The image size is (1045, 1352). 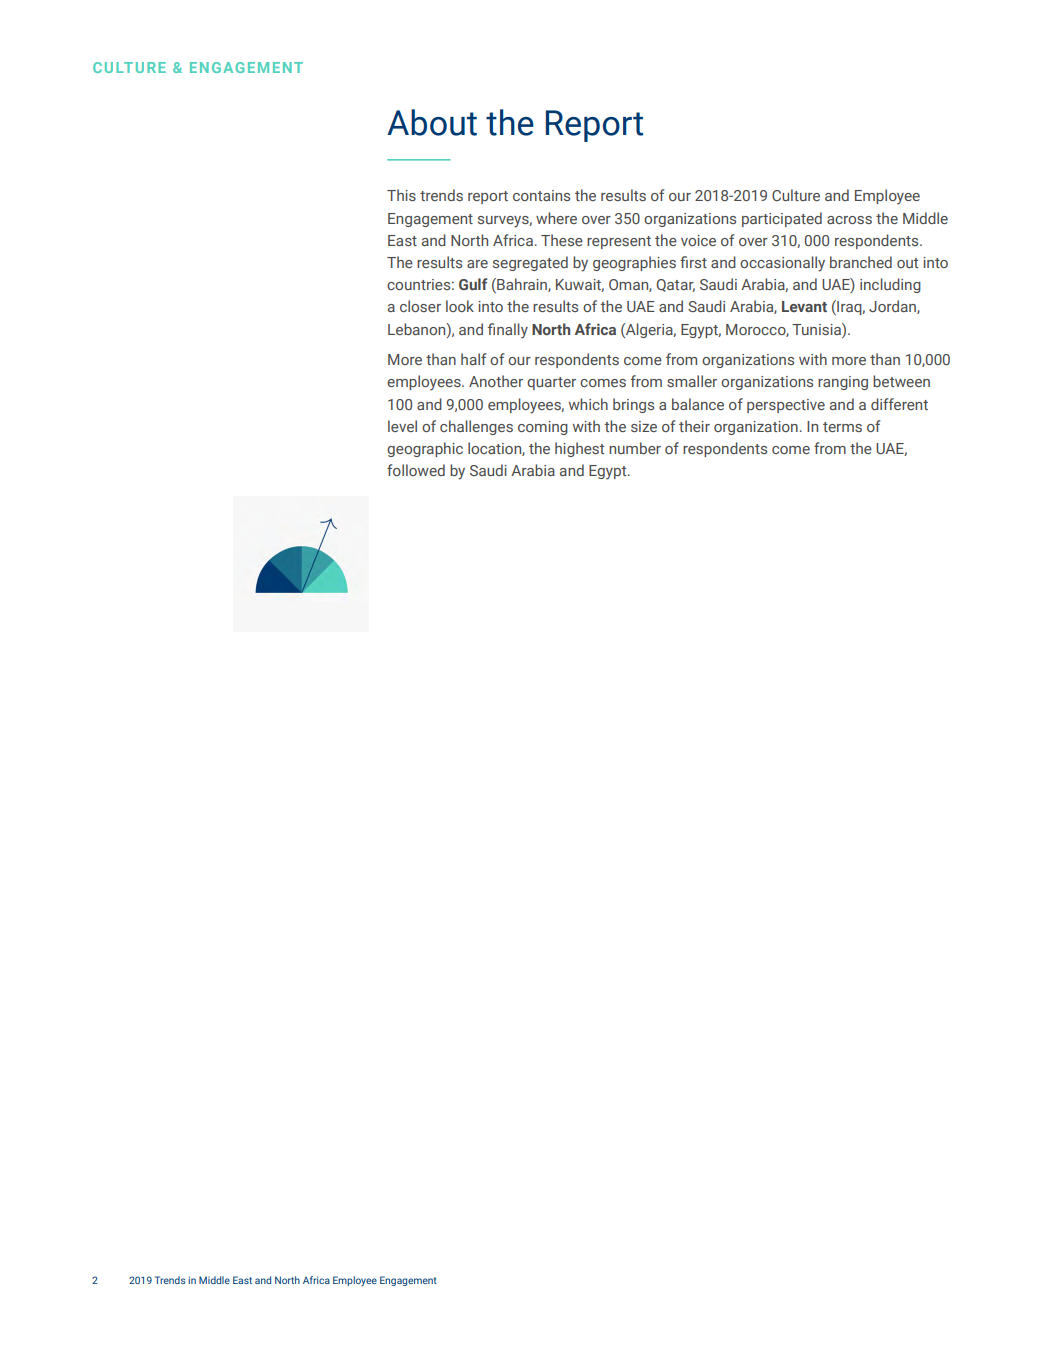 What do you see at coordinates (541, 195) in the screenshot?
I see `contains` at bounding box center [541, 195].
